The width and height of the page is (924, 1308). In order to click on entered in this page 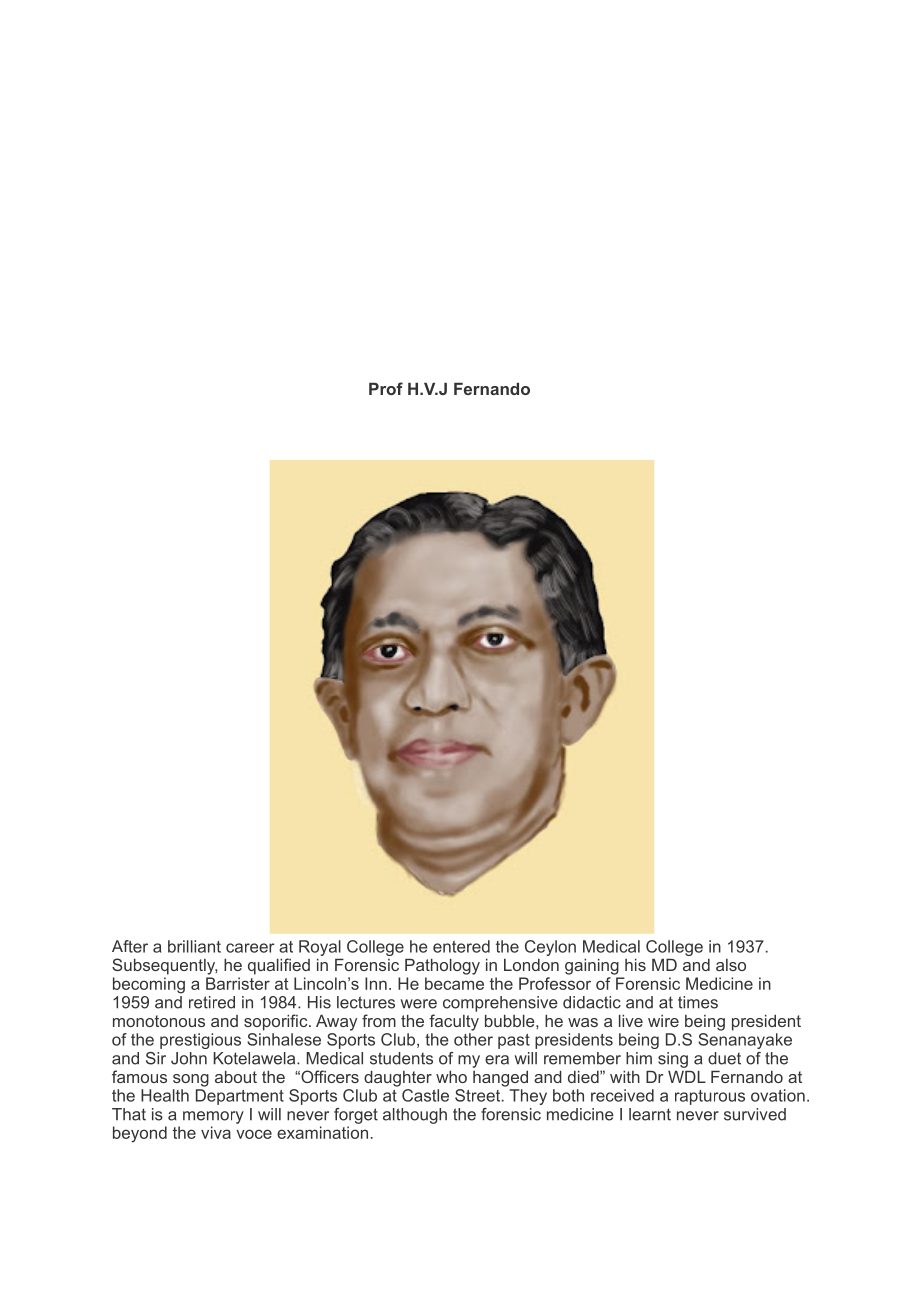, I will do `click(461, 946)`.
